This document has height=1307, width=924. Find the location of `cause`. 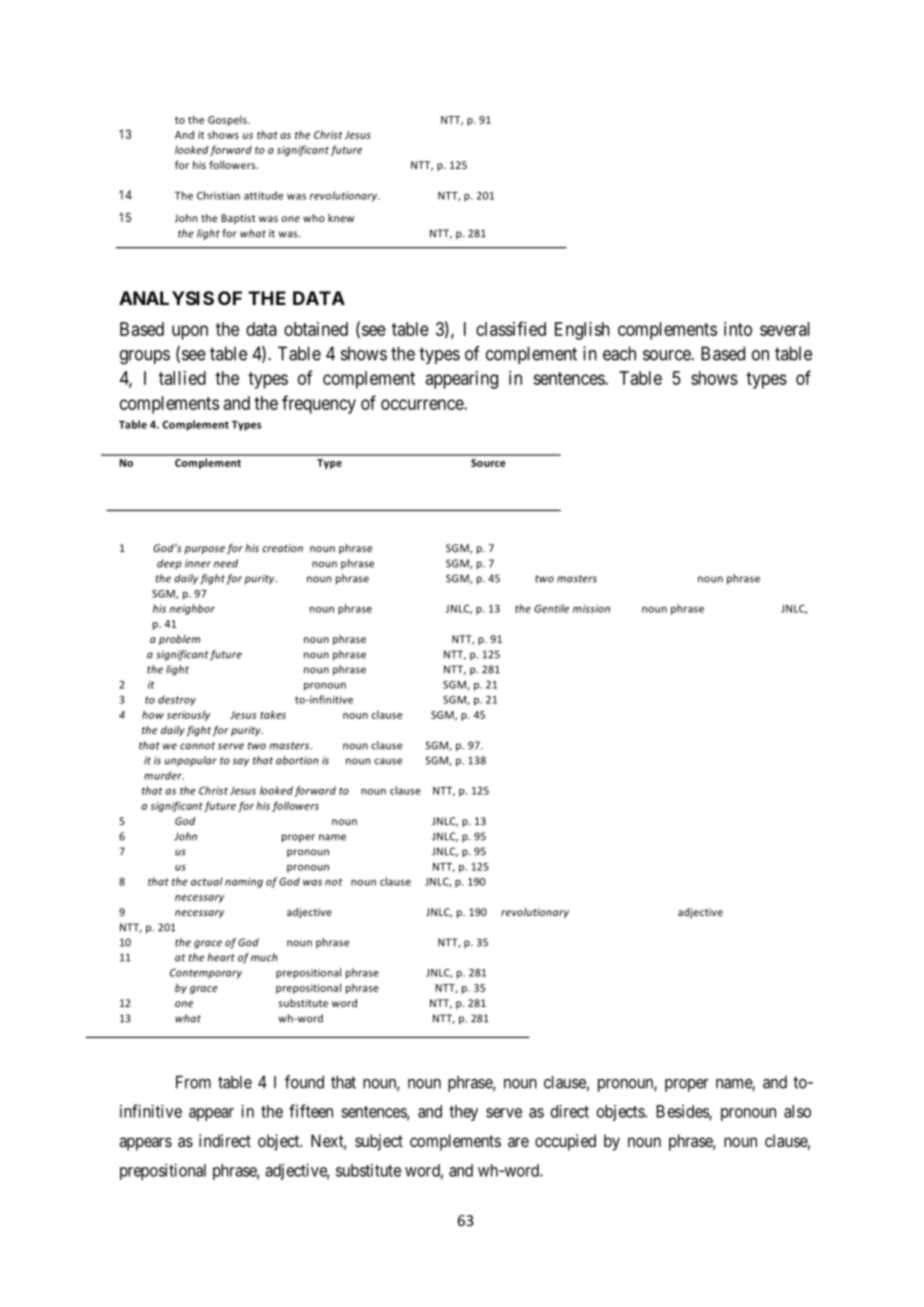

cause is located at coordinates (388, 761).
